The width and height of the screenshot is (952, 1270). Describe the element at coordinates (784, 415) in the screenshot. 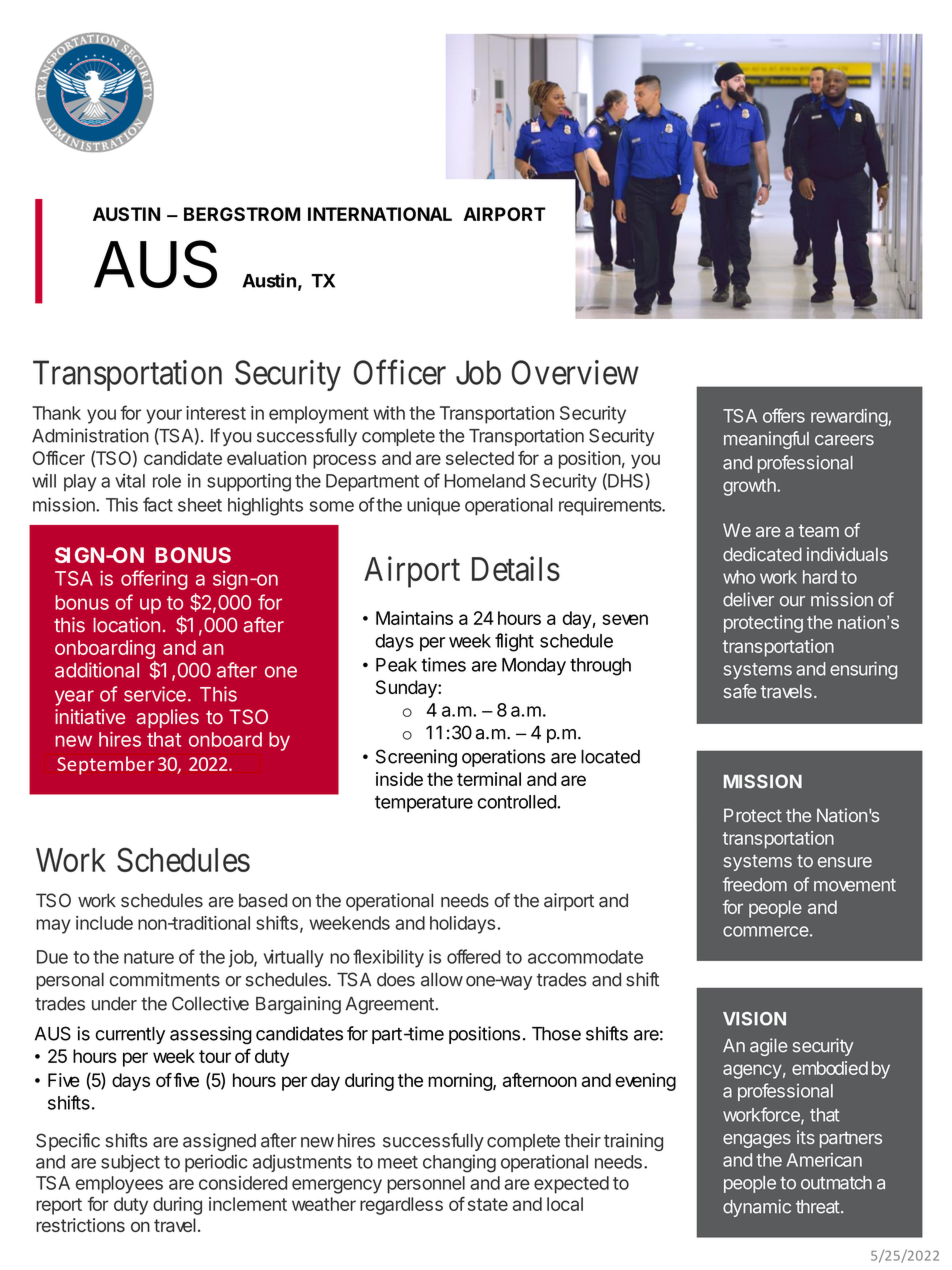

I see `offers` at that location.
